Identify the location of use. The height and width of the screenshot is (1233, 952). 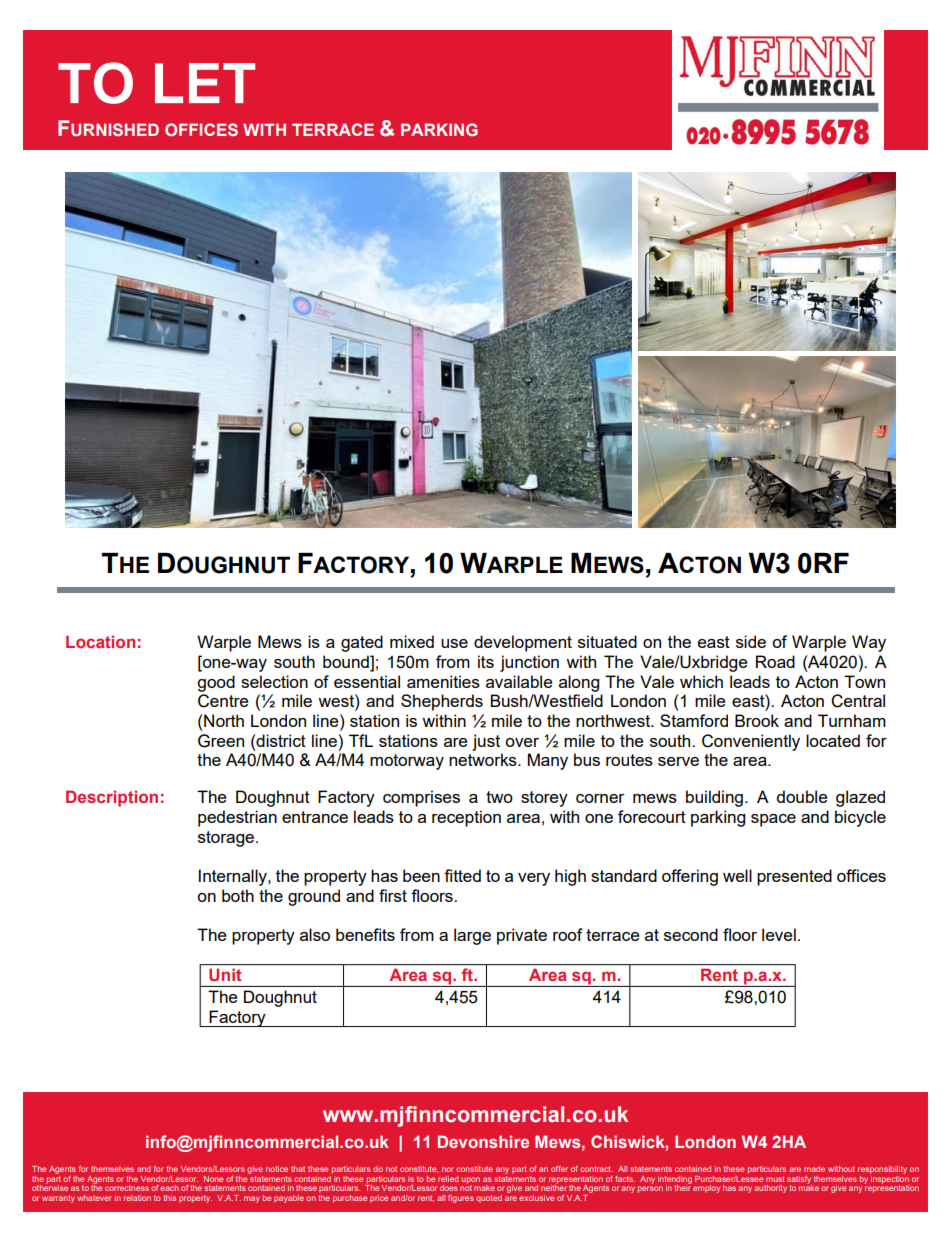
(454, 643).
